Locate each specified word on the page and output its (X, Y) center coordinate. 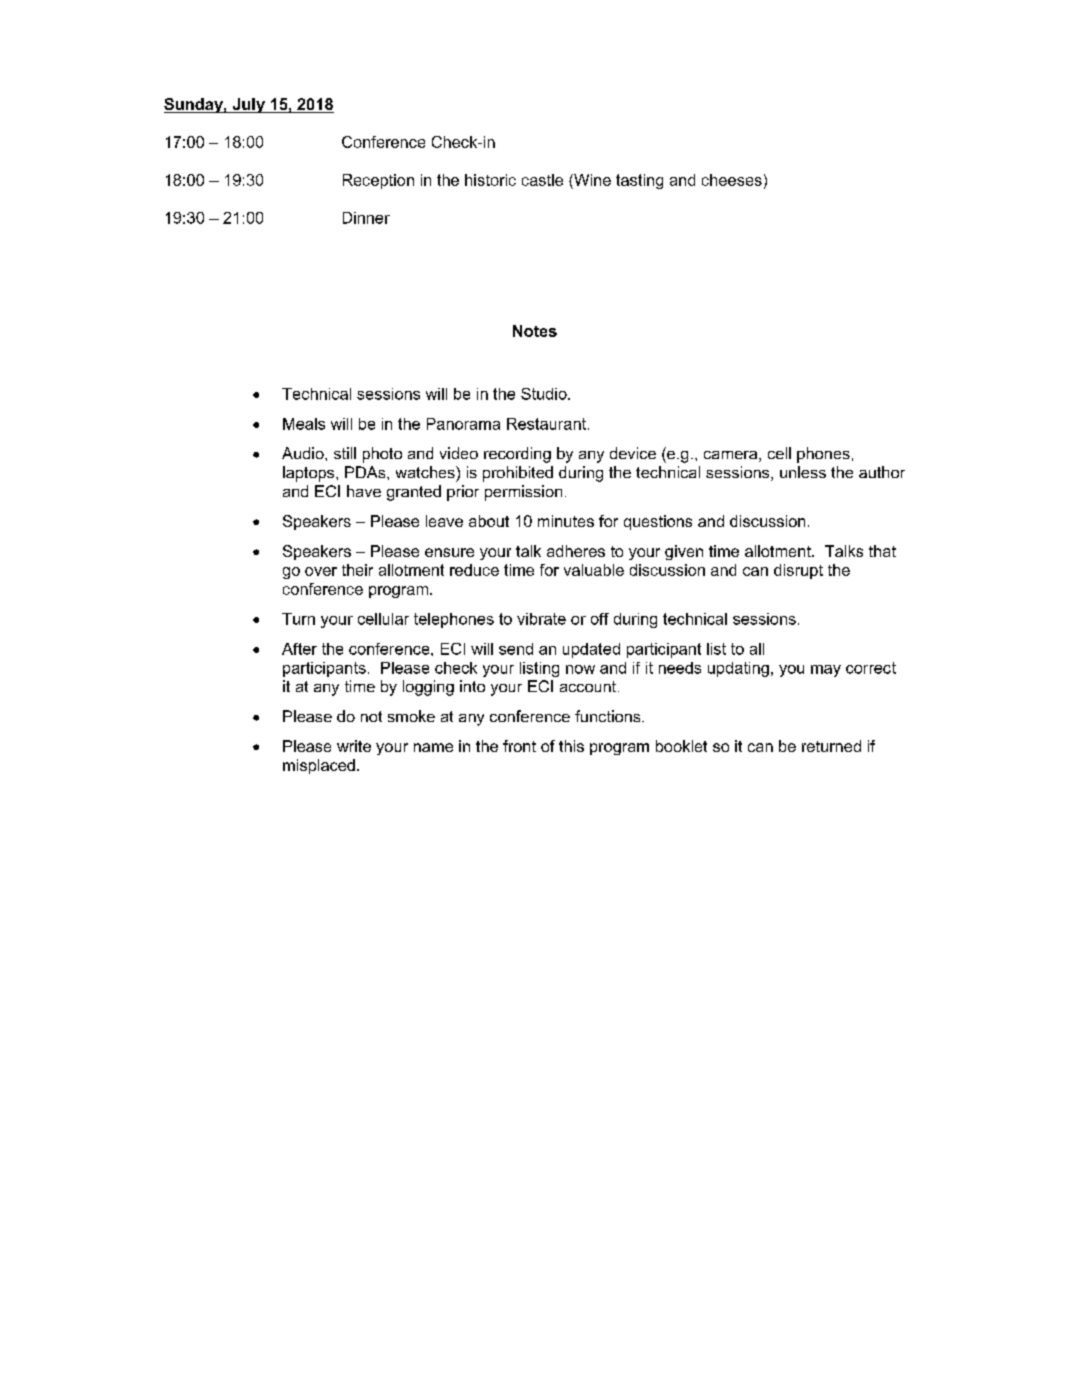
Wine (591, 180)
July (248, 105)
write (354, 746)
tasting (639, 181)
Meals (304, 424)
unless (803, 472)
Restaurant (546, 424)
